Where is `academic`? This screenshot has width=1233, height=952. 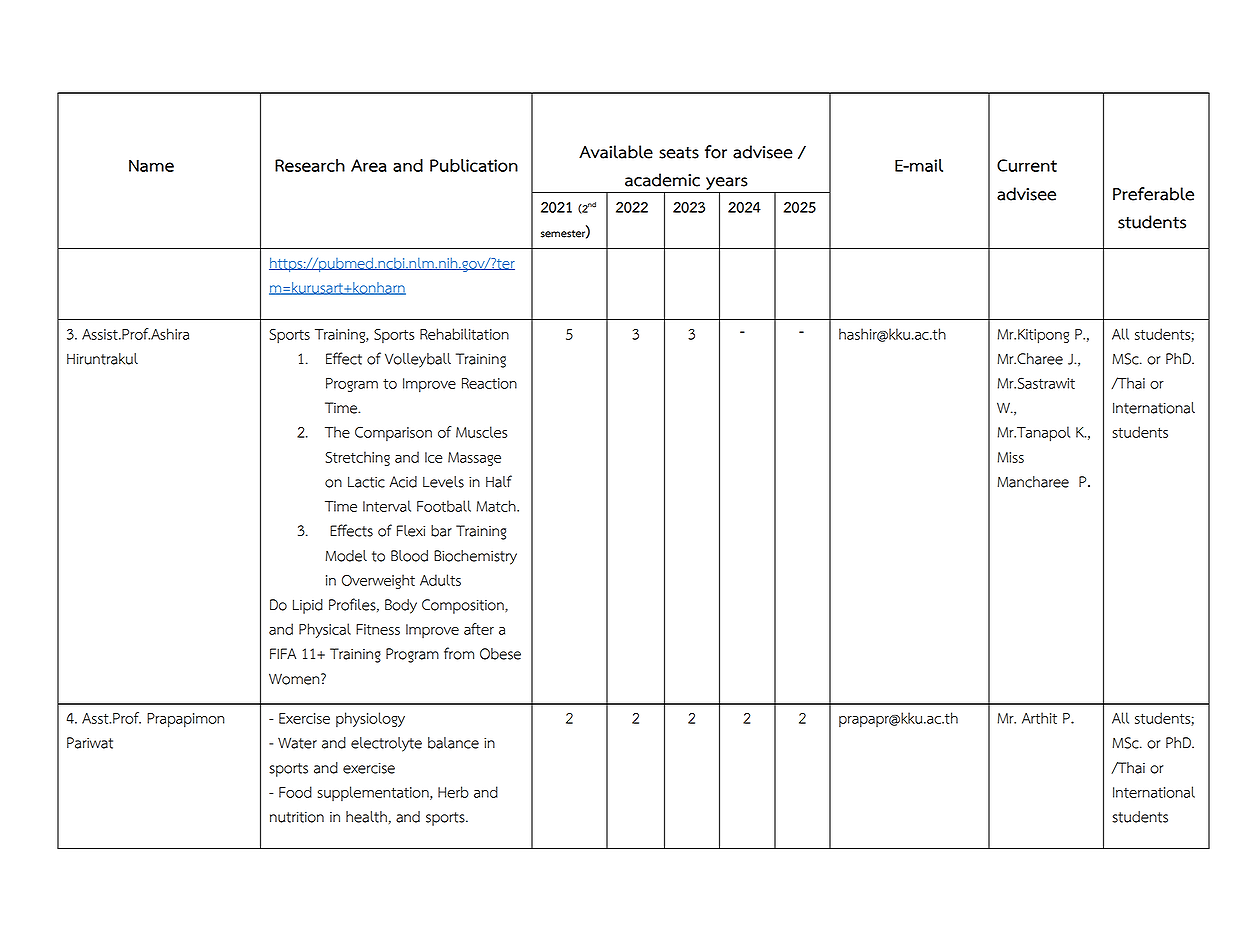 academic is located at coordinates (662, 180).
